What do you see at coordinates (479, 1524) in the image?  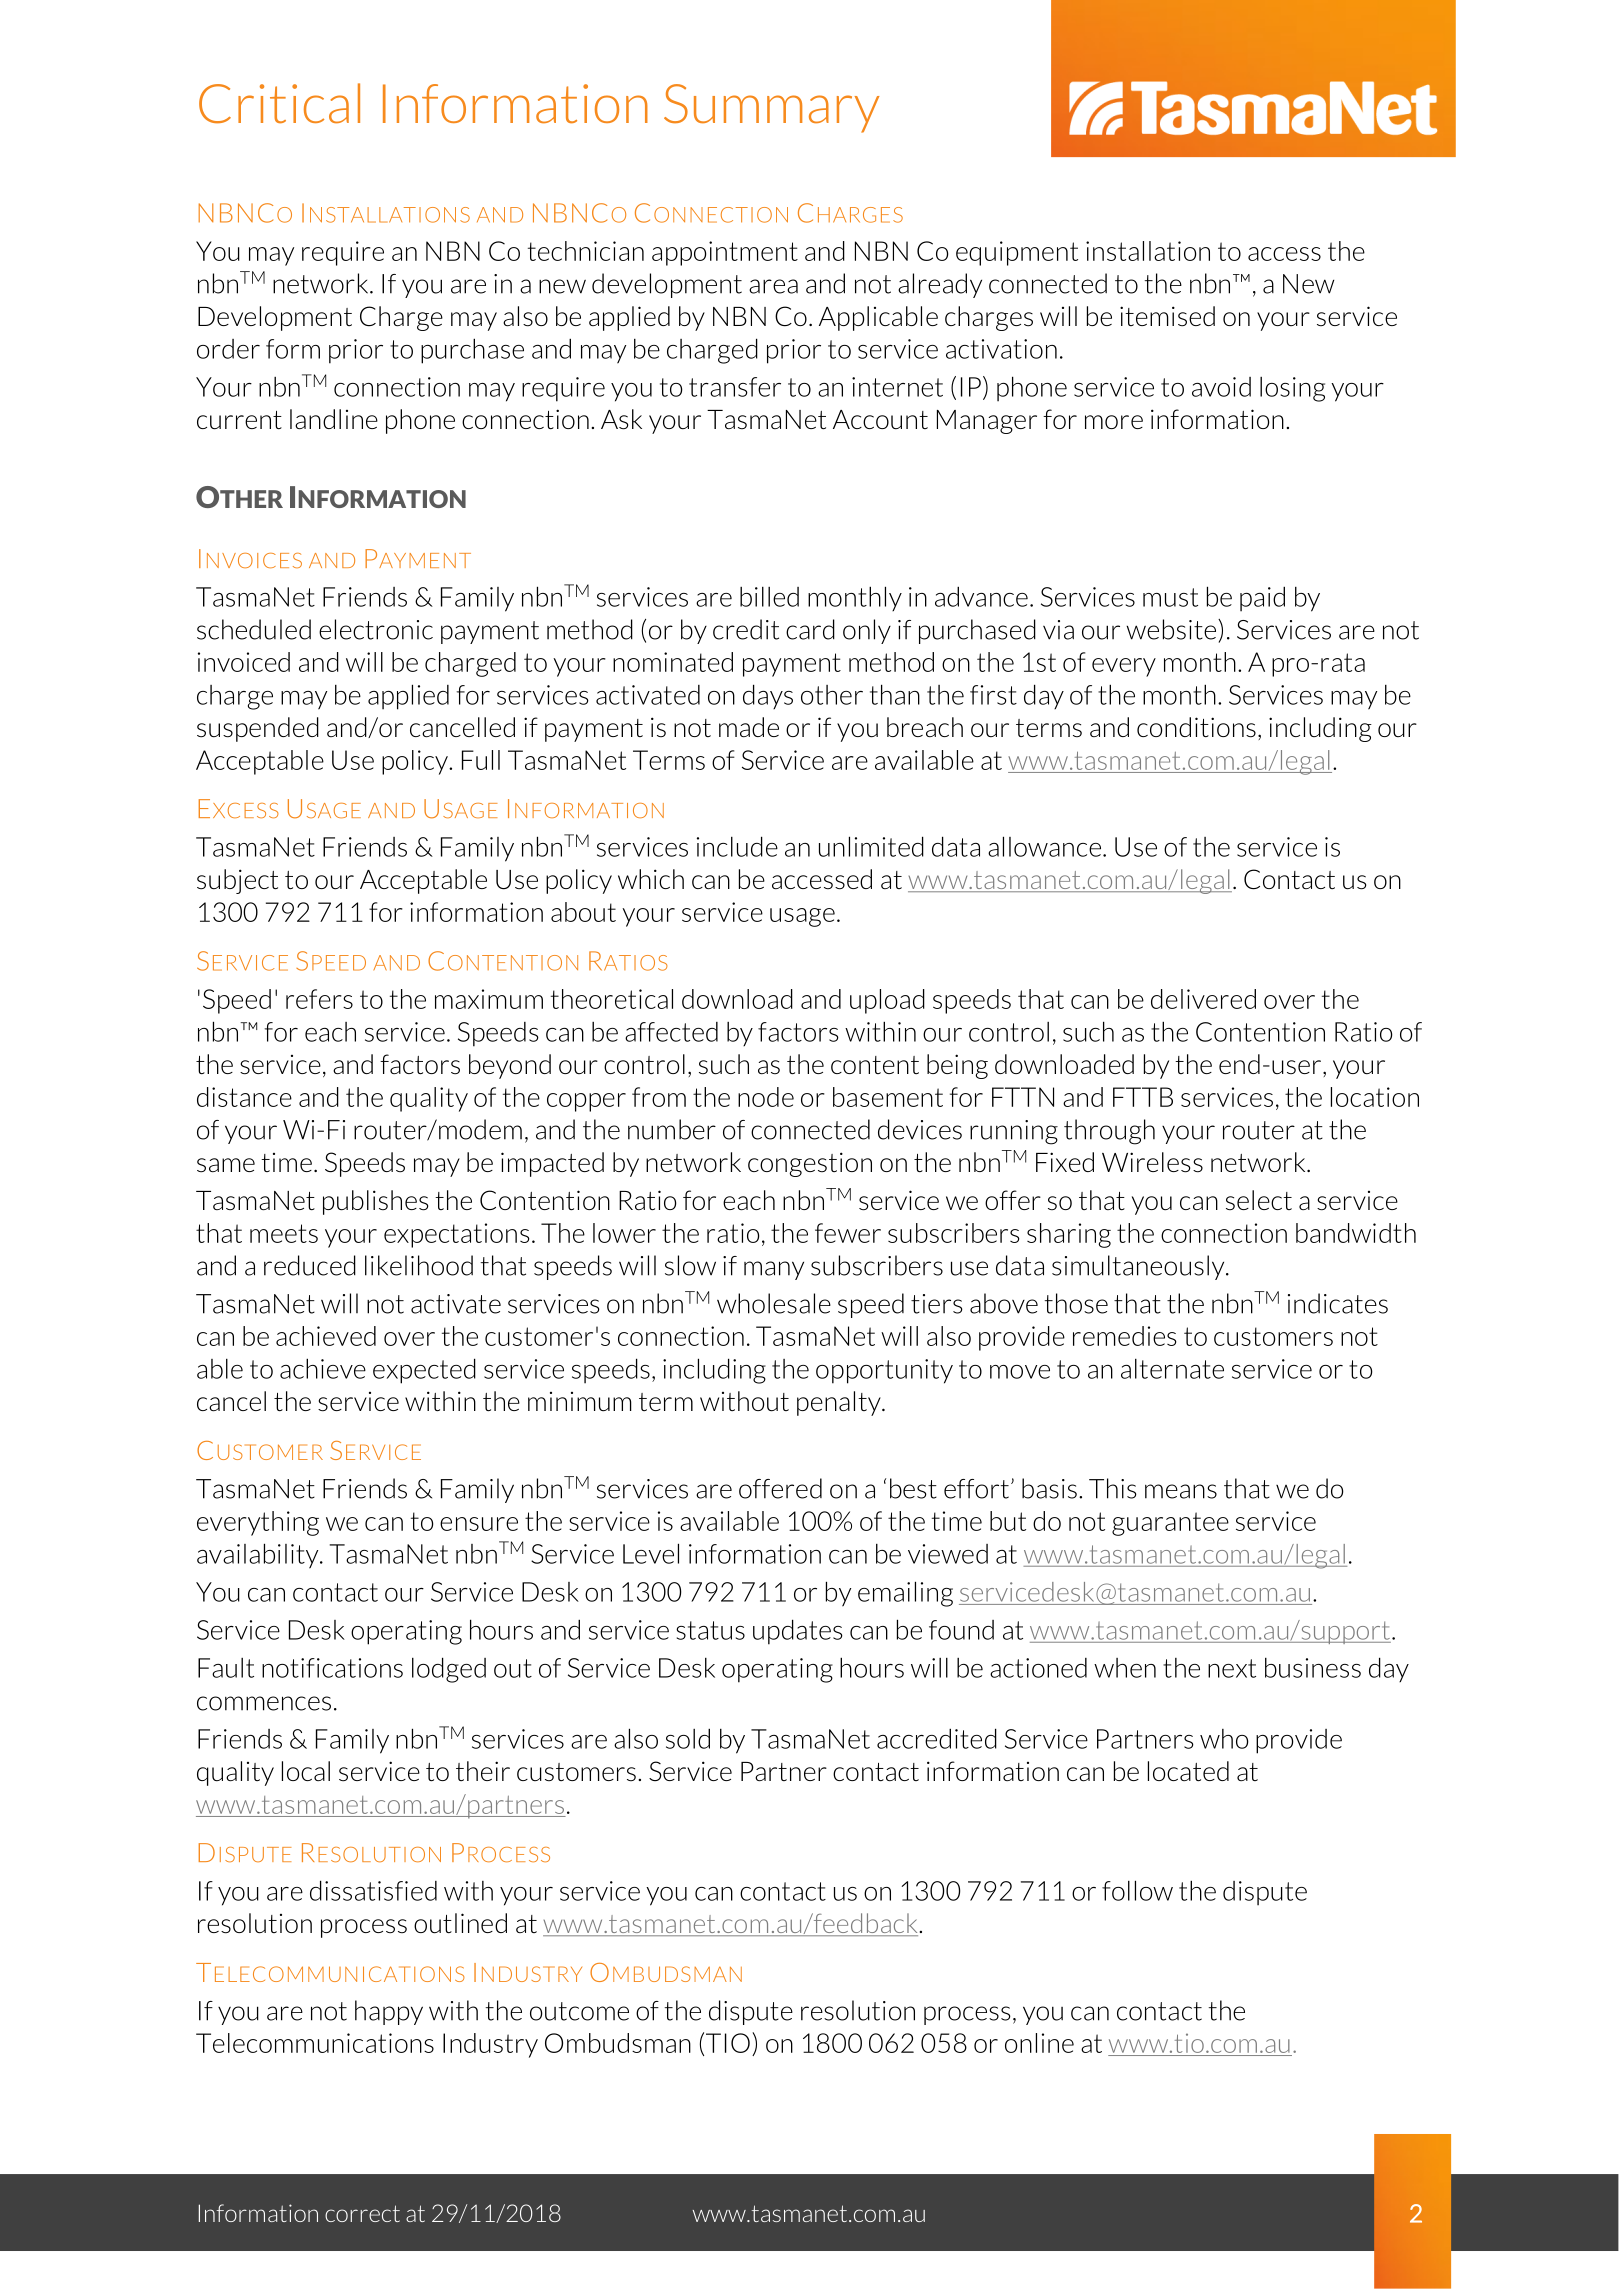 I see `ensure` at bounding box center [479, 1524].
